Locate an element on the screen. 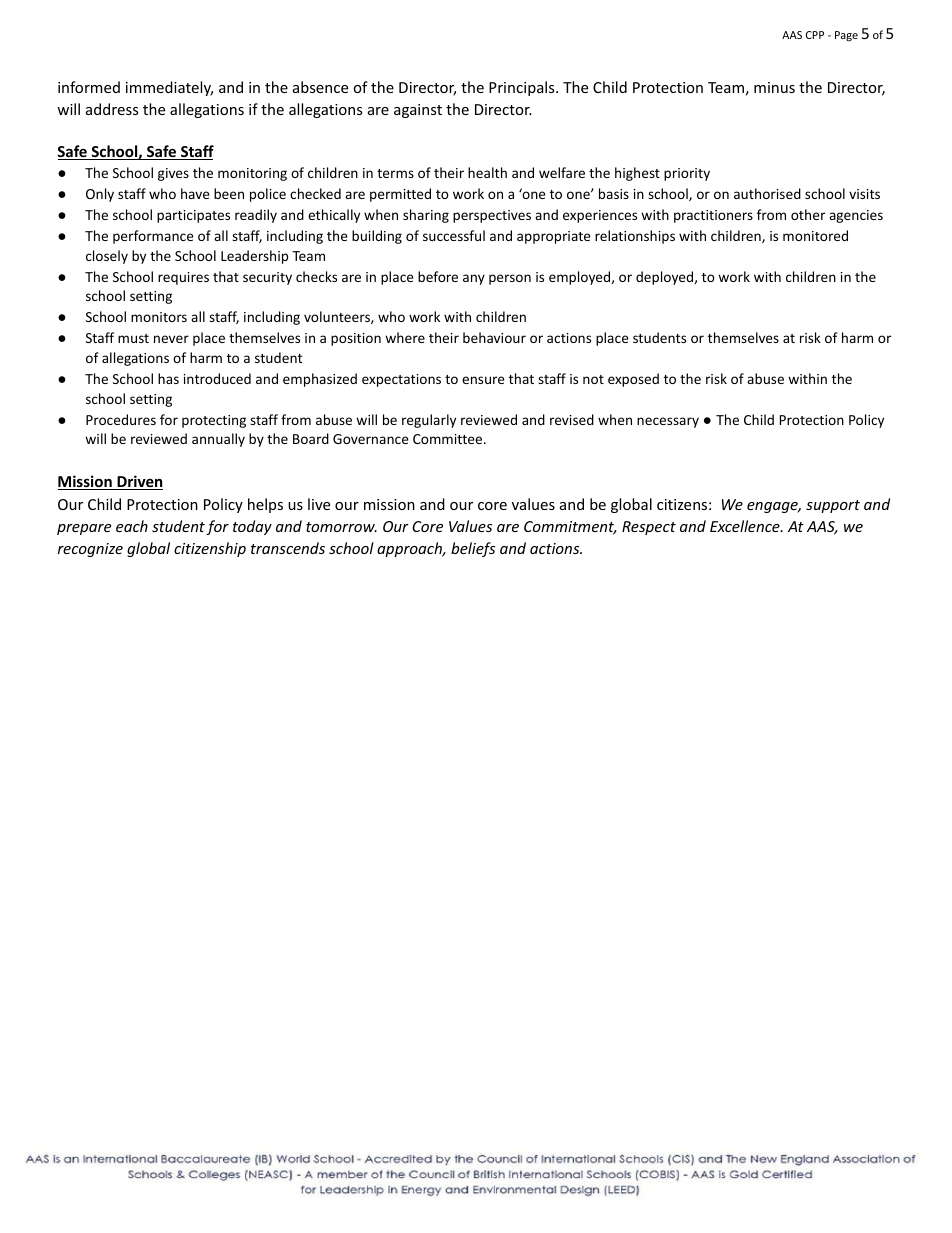  performance is located at coordinates (153, 237).
